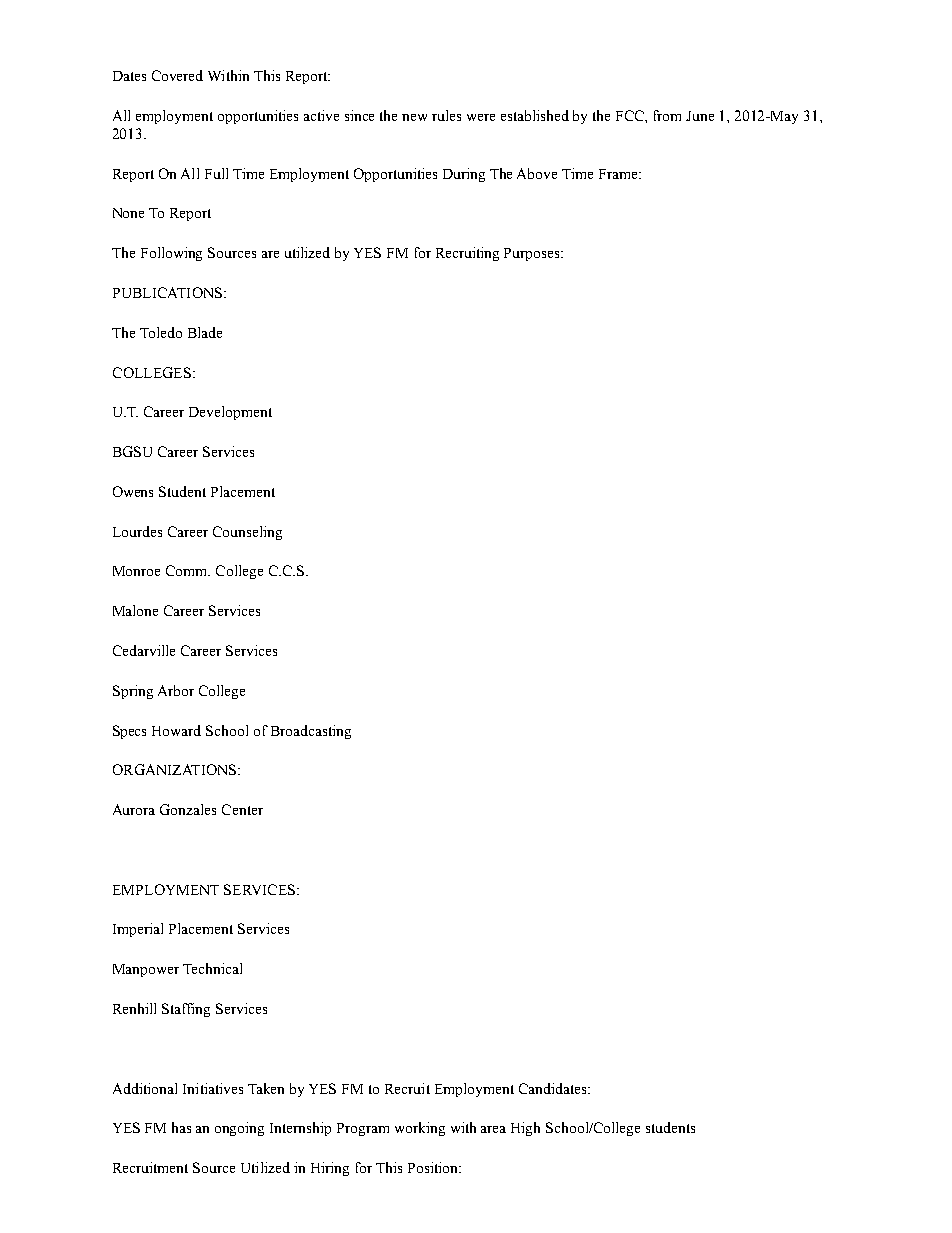  Describe the element at coordinates (525, 1129) in the document. I see `High` at that location.
